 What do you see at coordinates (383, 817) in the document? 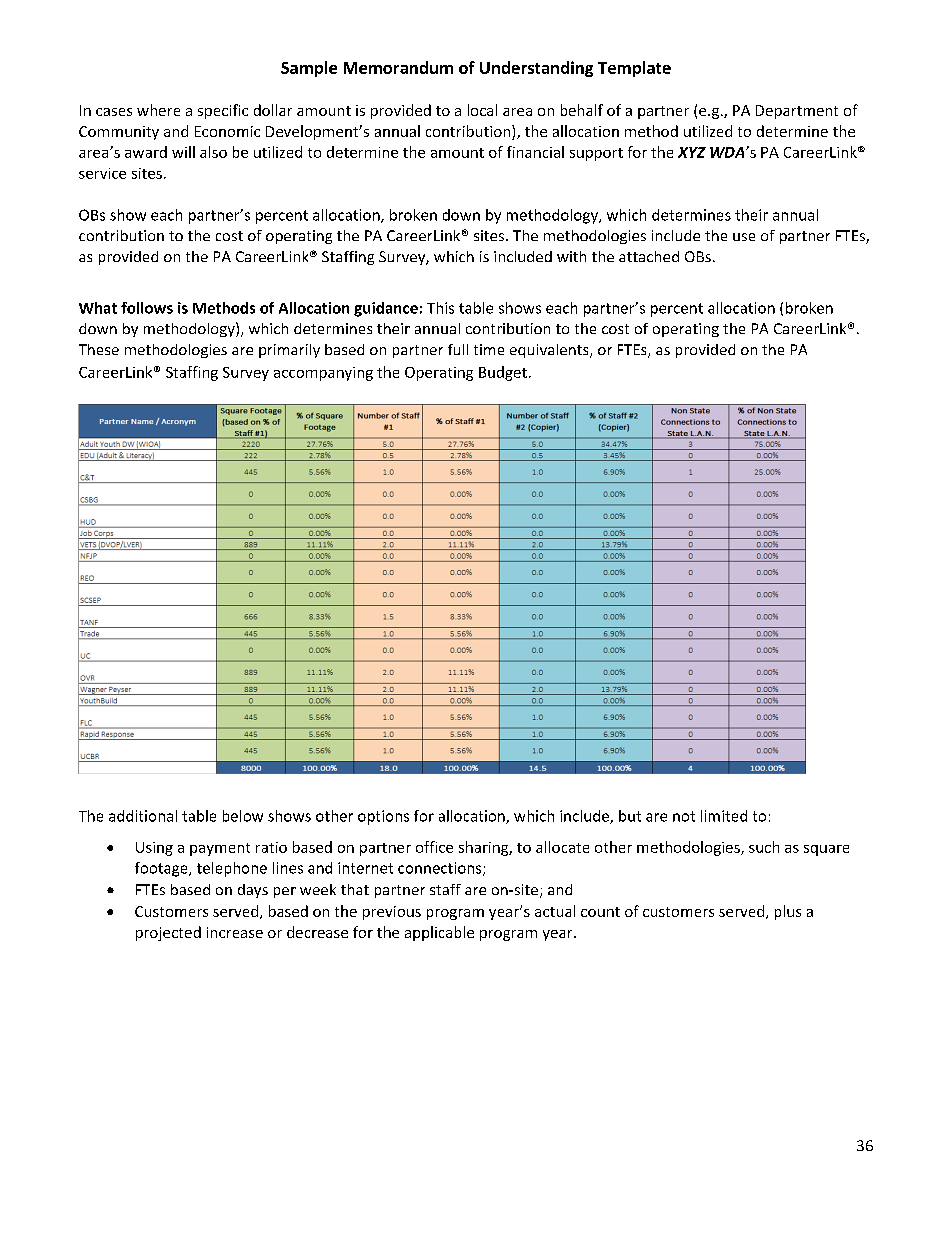
I see `options` at bounding box center [383, 817].
